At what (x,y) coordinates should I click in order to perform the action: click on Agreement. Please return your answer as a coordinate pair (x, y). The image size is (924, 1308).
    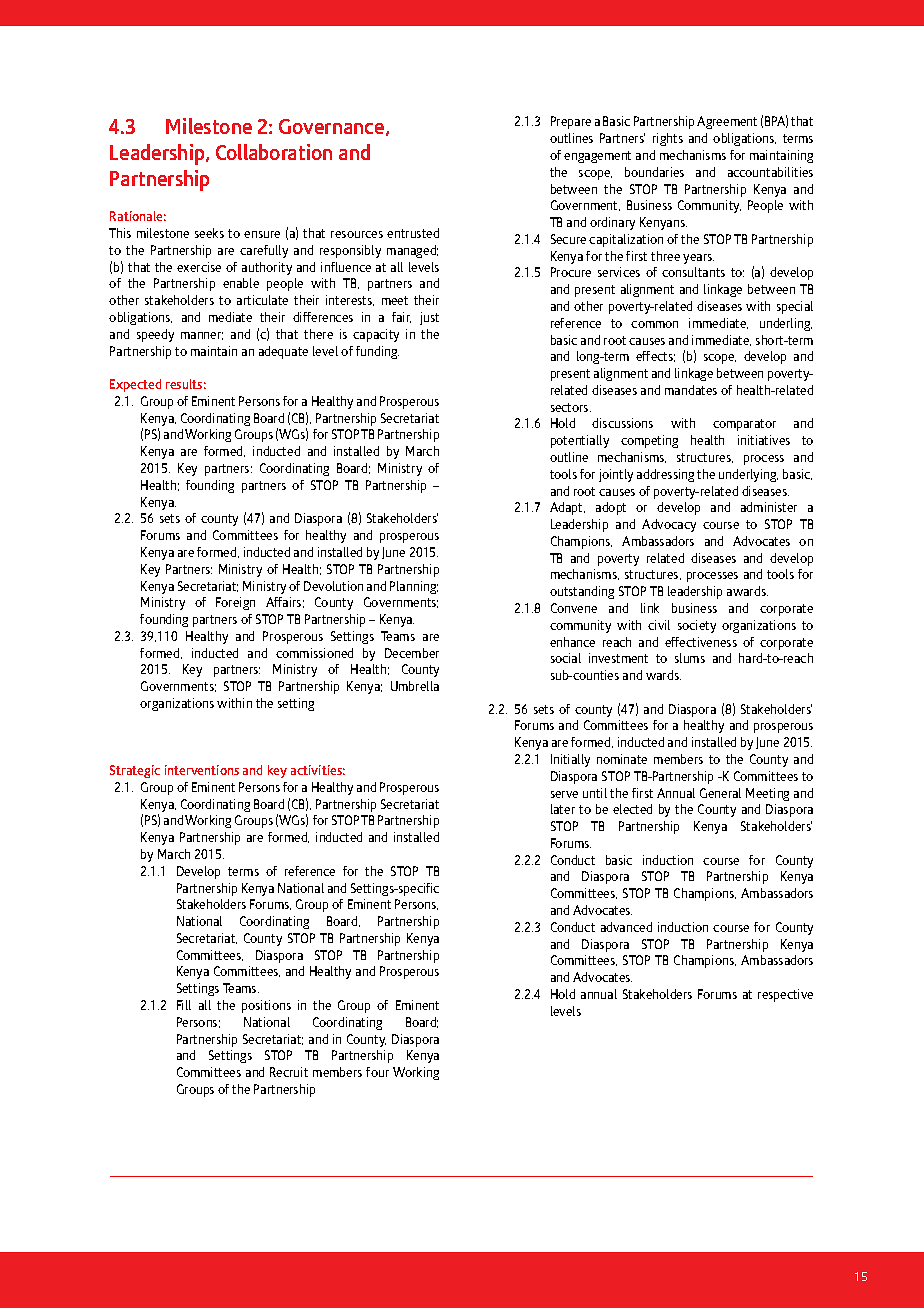
    Looking at the image, I should click on (727, 122).
